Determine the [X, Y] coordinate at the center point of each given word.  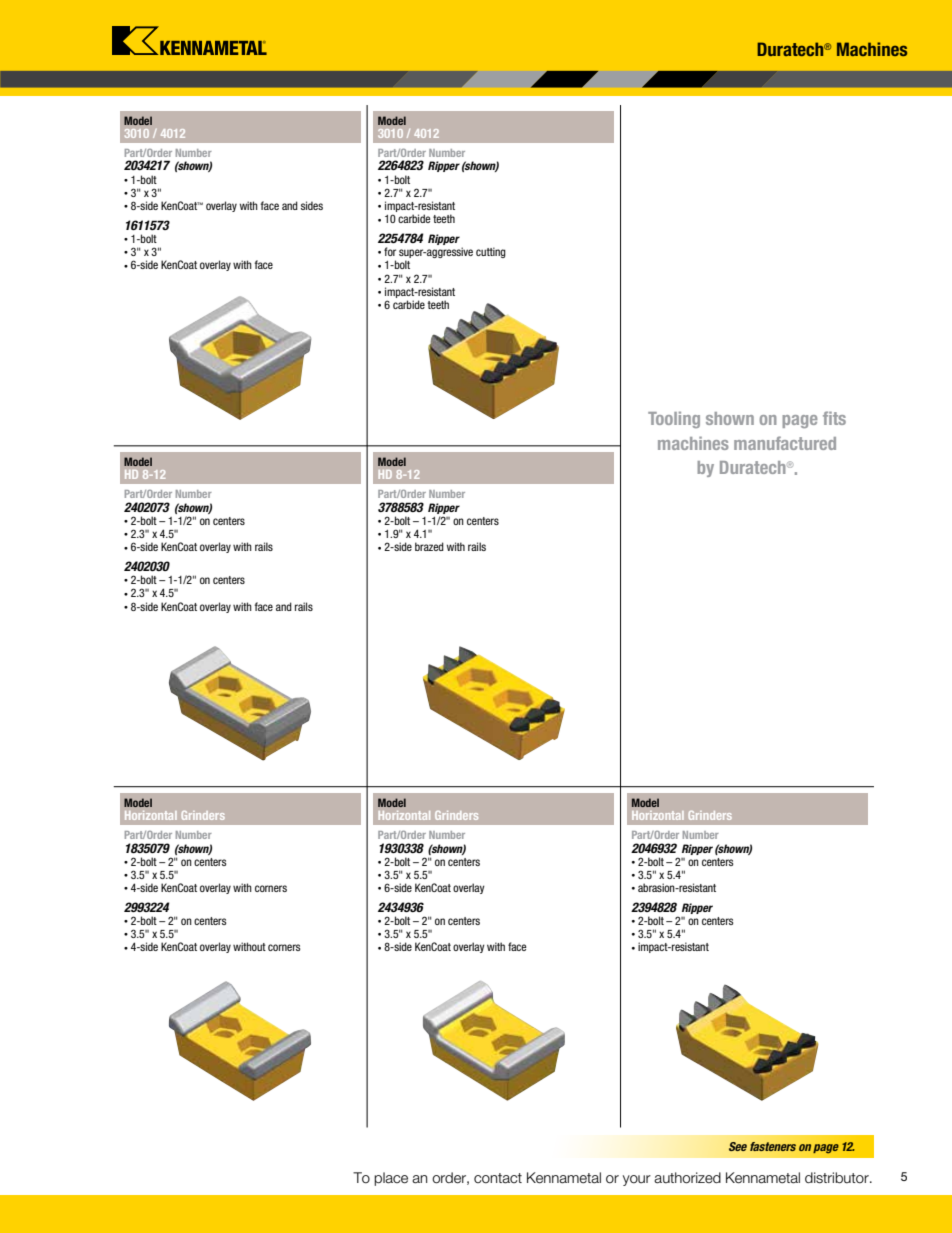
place [391, 1179]
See [738, 1146]
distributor [838, 1178]
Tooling [674, 419]
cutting [491, 252]
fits [834, 418]
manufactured [785, 443]
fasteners [773, 1146]
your [637, 1180]
